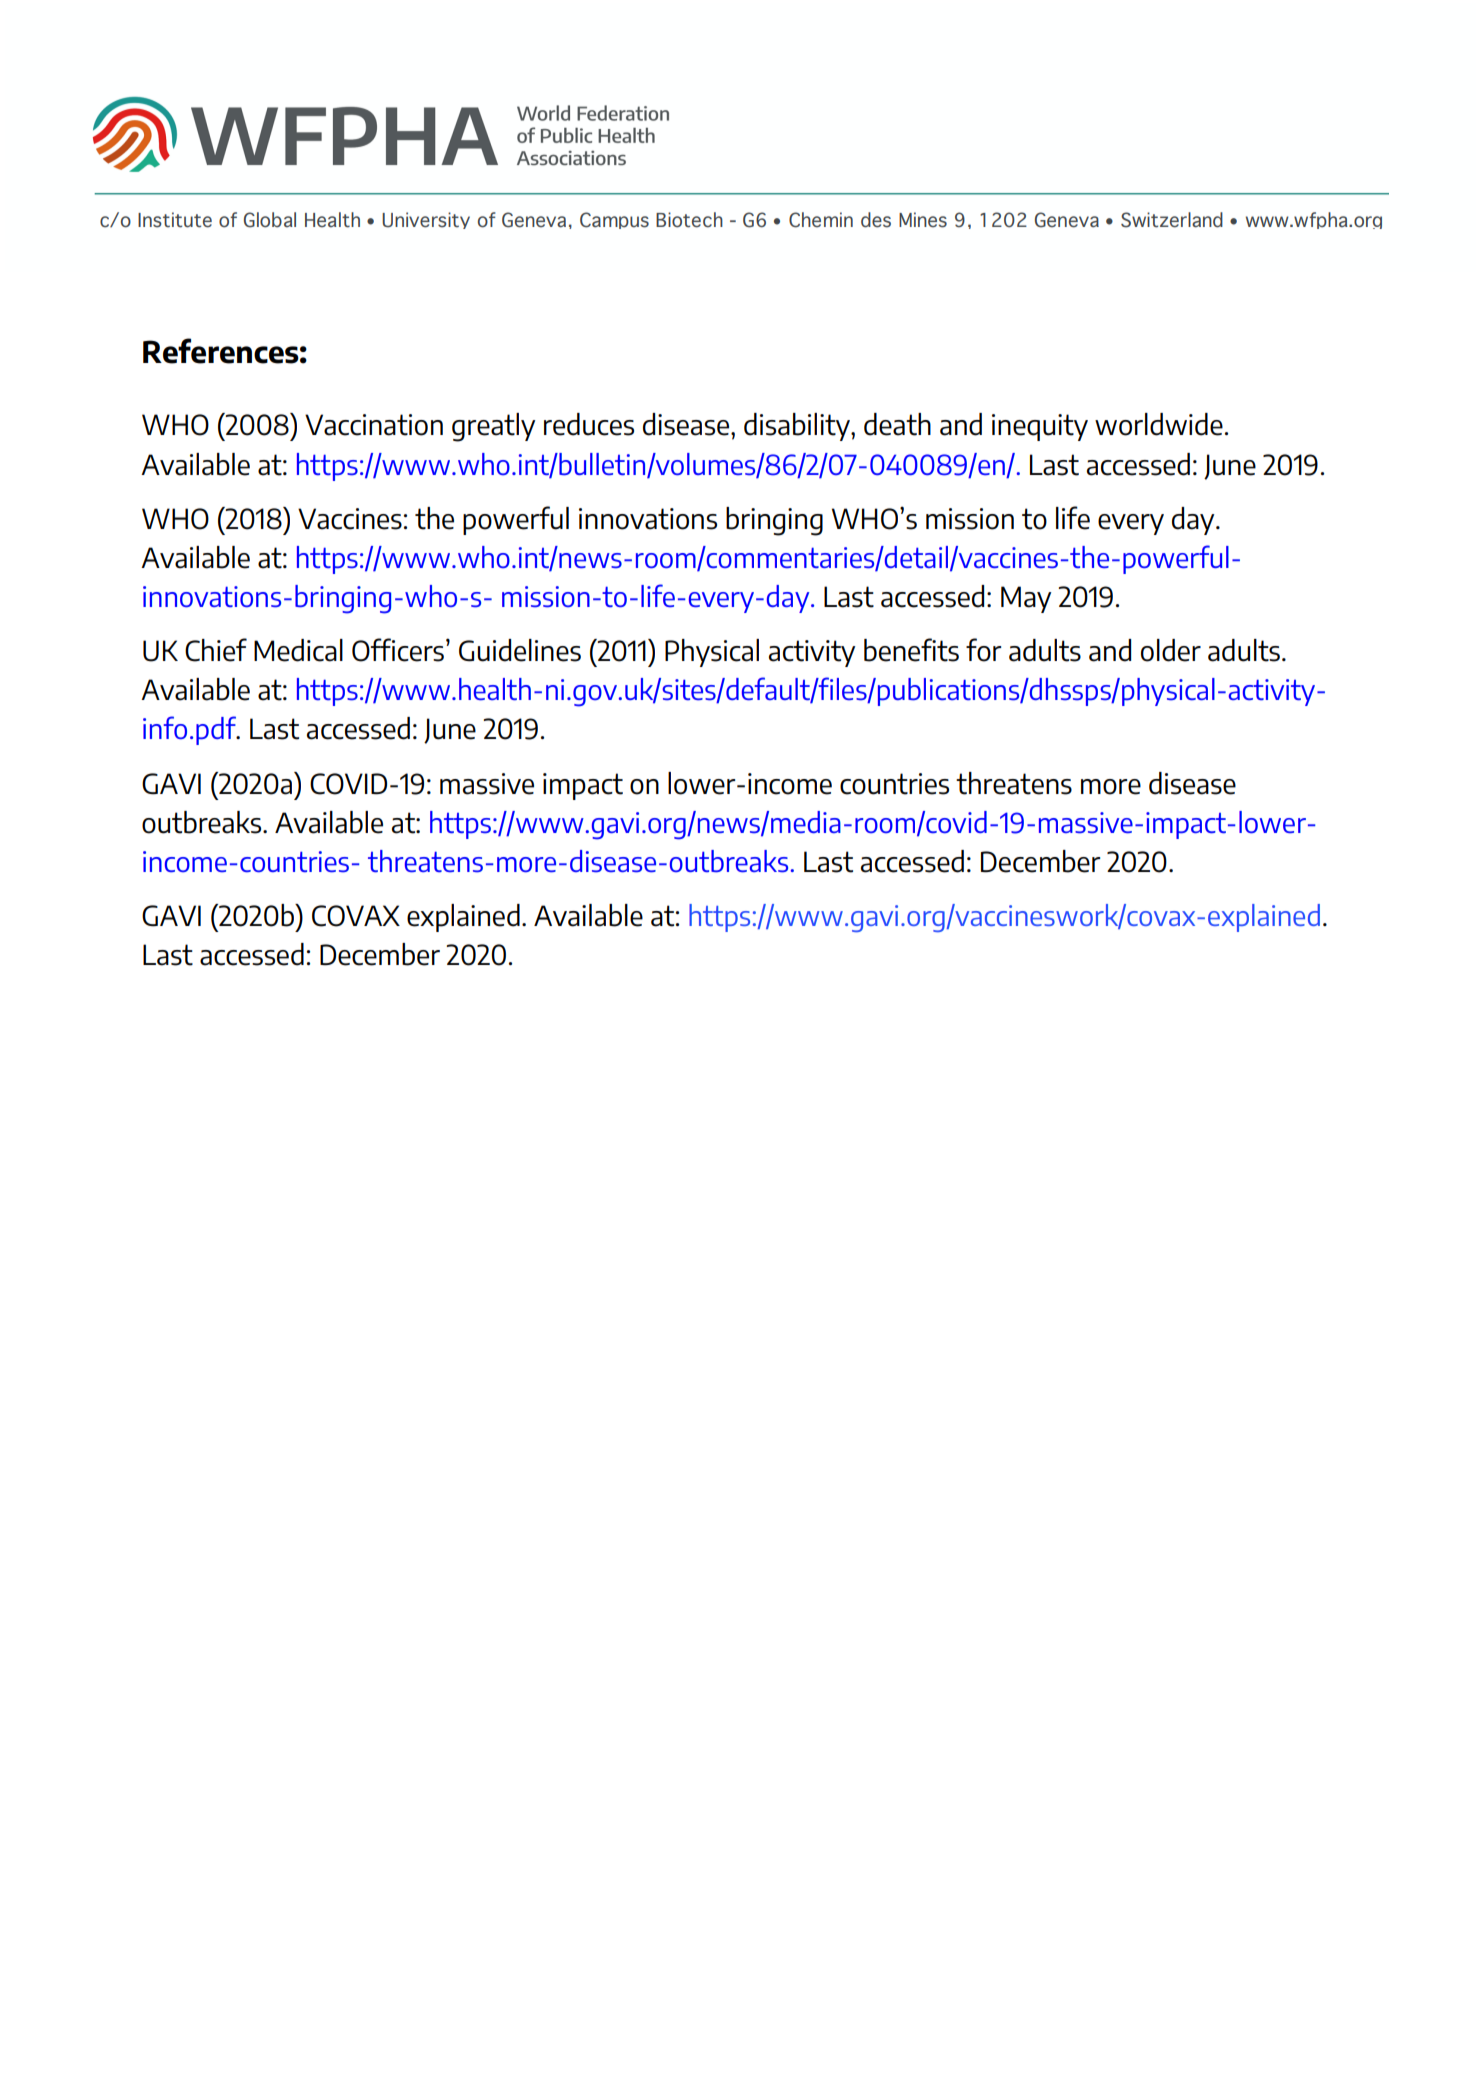 The width and height of the image is (1476, 2087). Describe the element at coordinates (689, 220) in the image. I see `Biotech` at that location.
